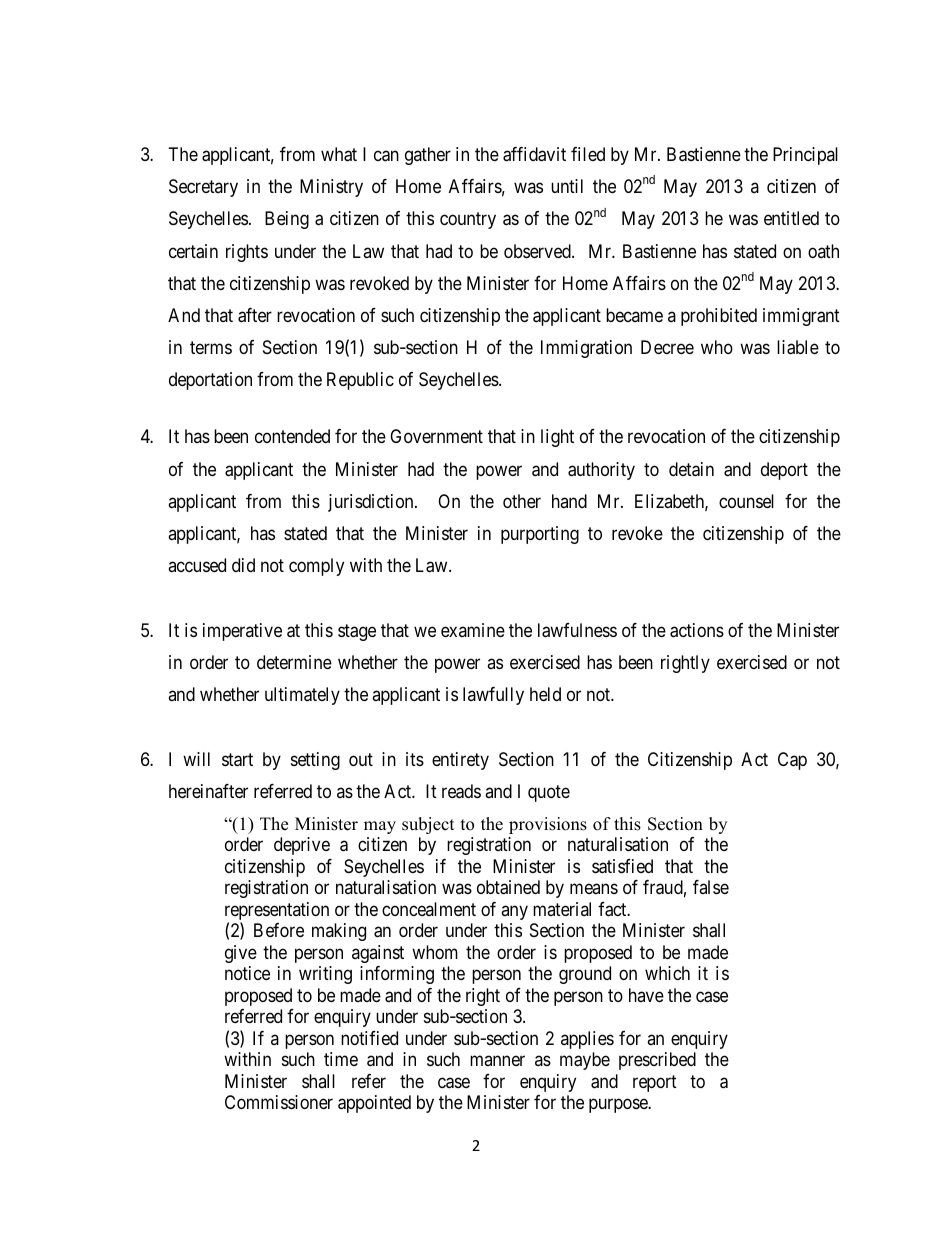 The image size is (952, 1233). I want to click on manner, so click(497, 1061).
